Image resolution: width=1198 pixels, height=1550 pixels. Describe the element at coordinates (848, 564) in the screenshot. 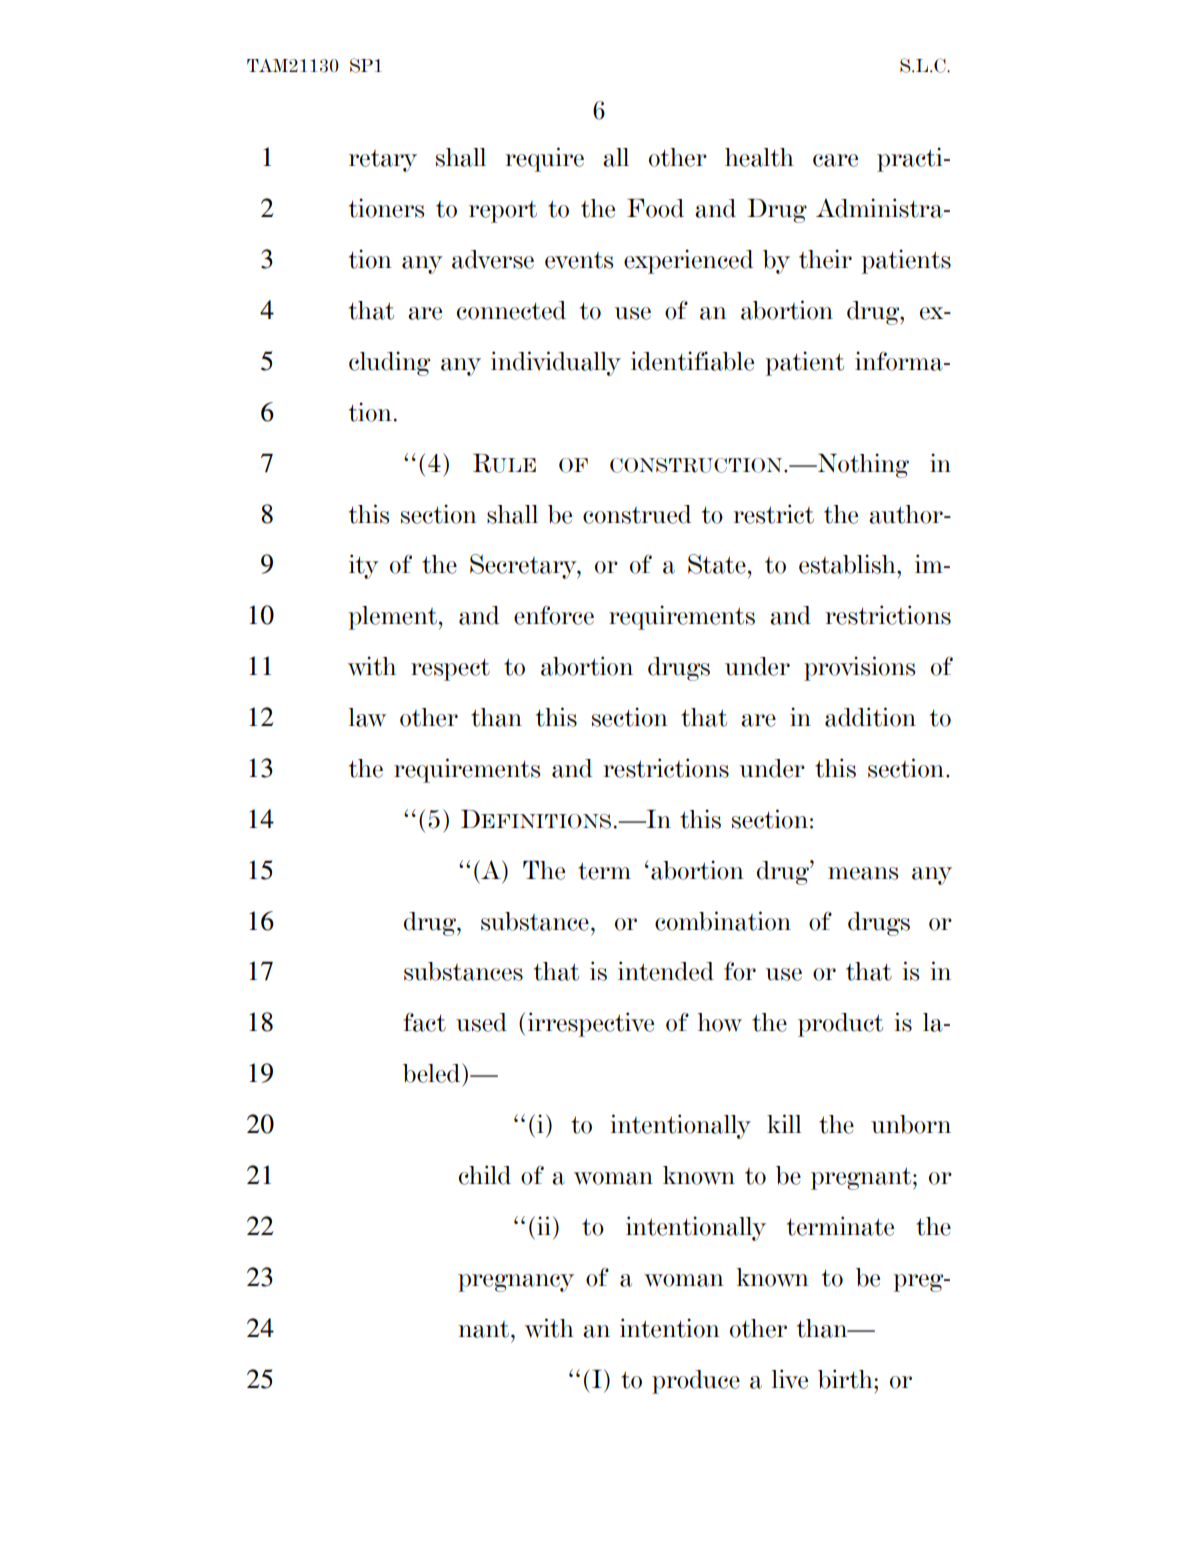

I see `establish` at that location.
